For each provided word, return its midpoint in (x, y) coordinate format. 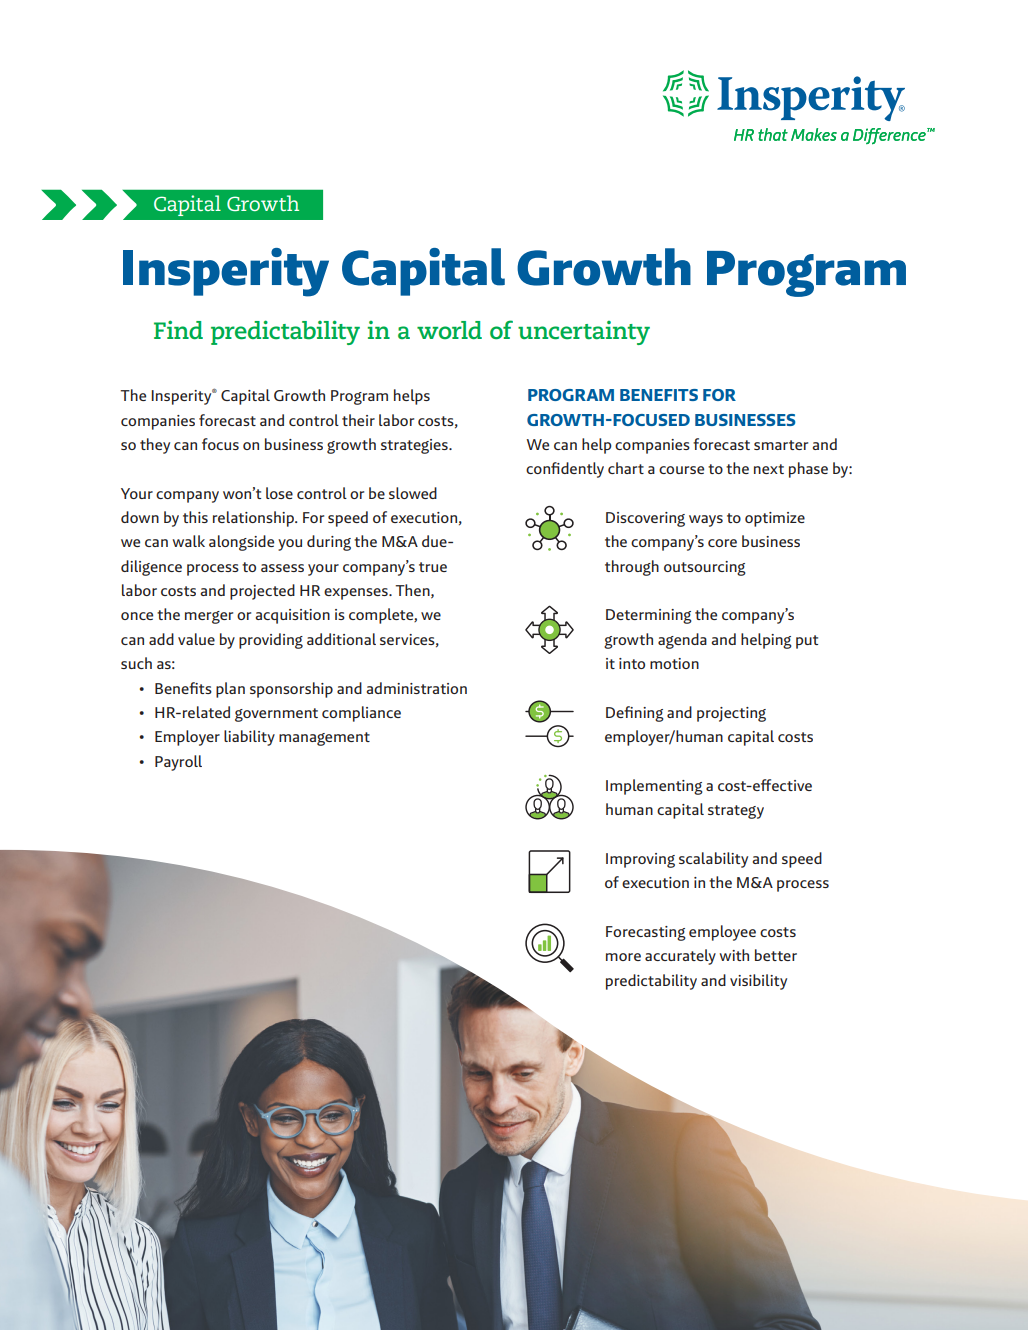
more (623, 957)
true (433, 567)
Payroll (178, 763)
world (449, 330)
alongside (241, 543)
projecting (731, 714)
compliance (361, 714)
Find (178, 329)
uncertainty (584, 333)
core (722, 543)
